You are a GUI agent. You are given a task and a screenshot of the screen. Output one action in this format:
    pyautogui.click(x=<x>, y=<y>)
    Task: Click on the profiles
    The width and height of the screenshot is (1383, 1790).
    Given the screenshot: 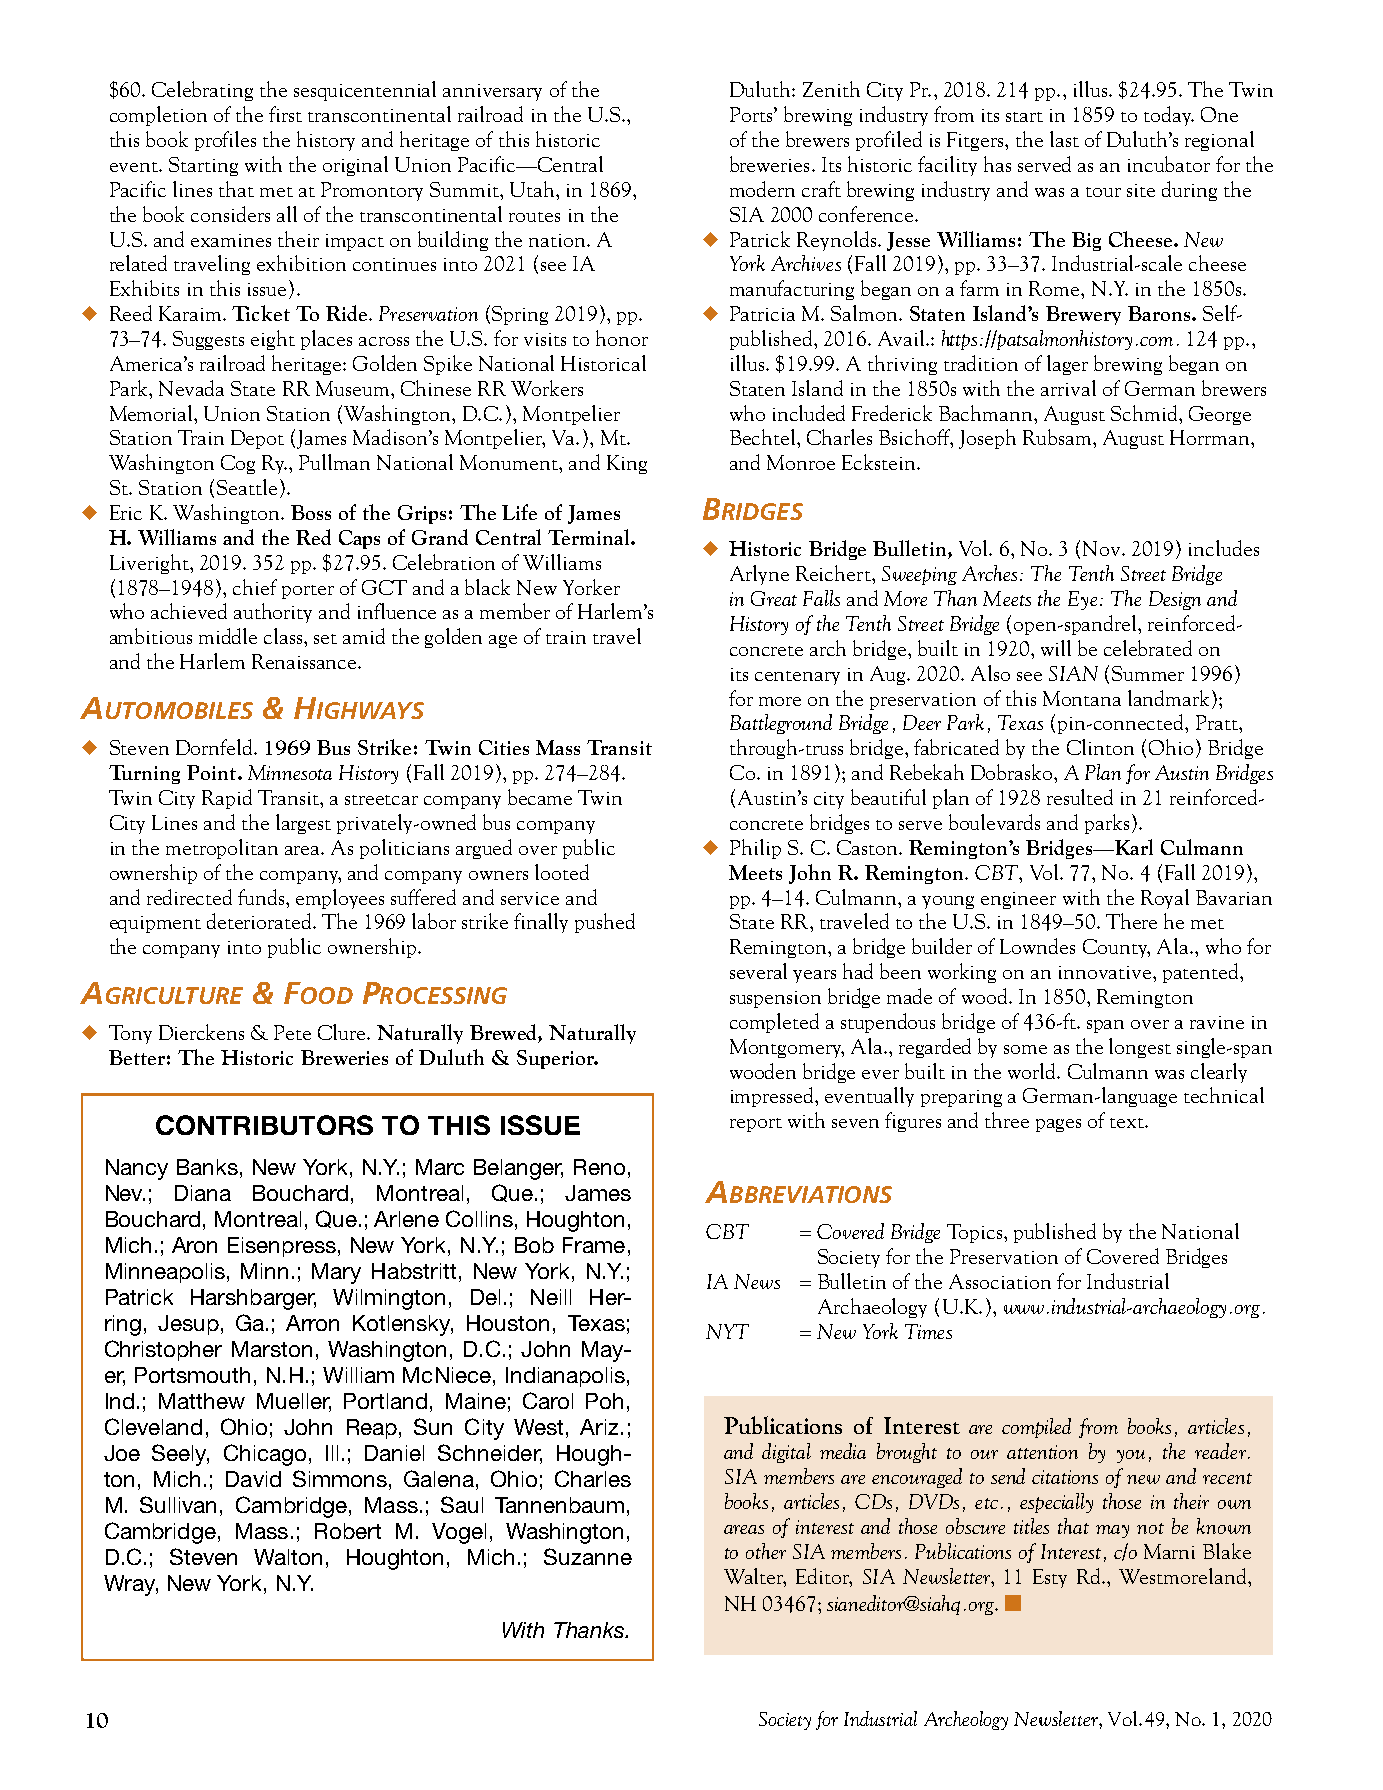 What is the action you would take?
    pyautogui.click(x=225, y=141)
